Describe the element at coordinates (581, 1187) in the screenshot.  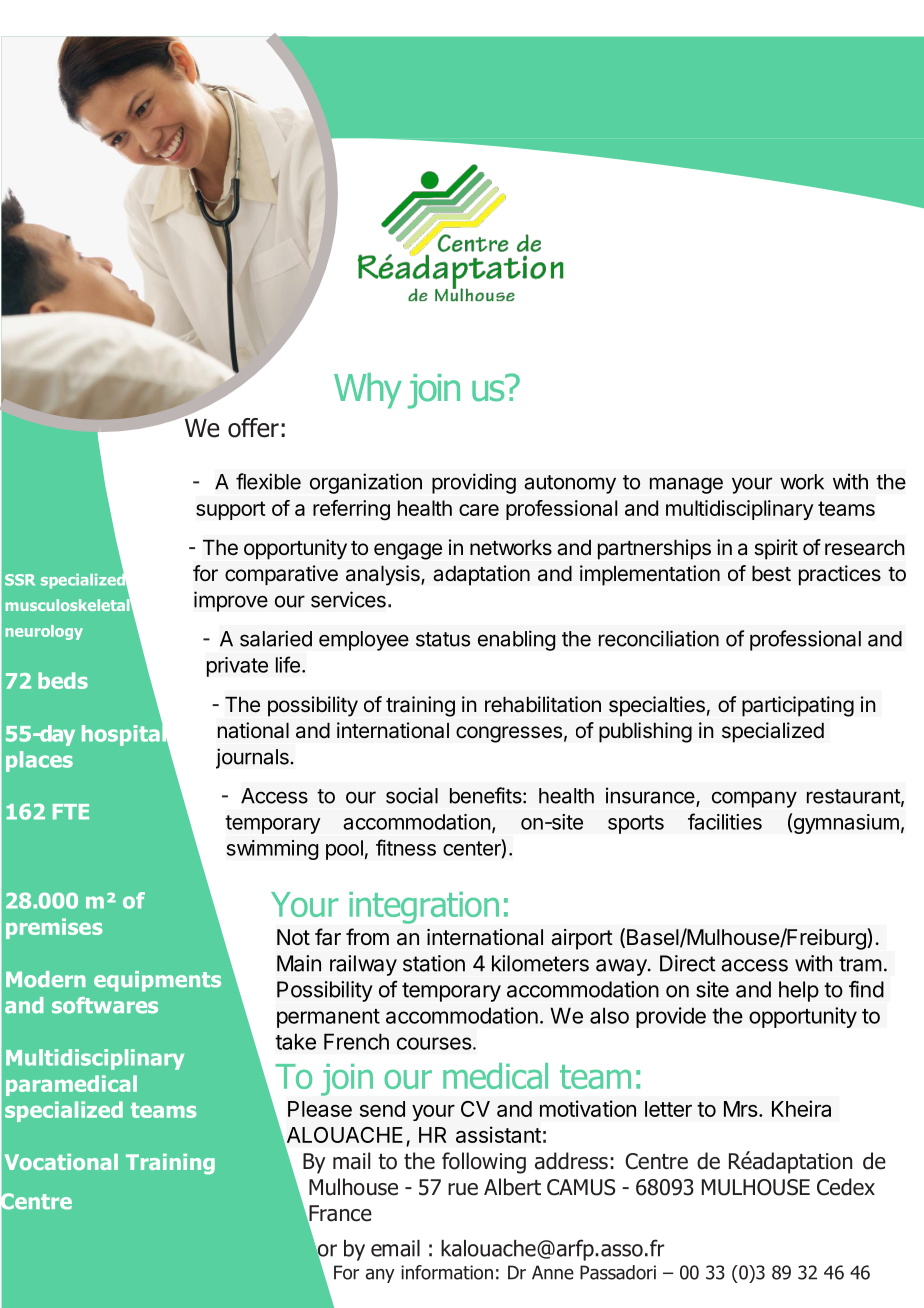
I see `CAMUS` at that location.
